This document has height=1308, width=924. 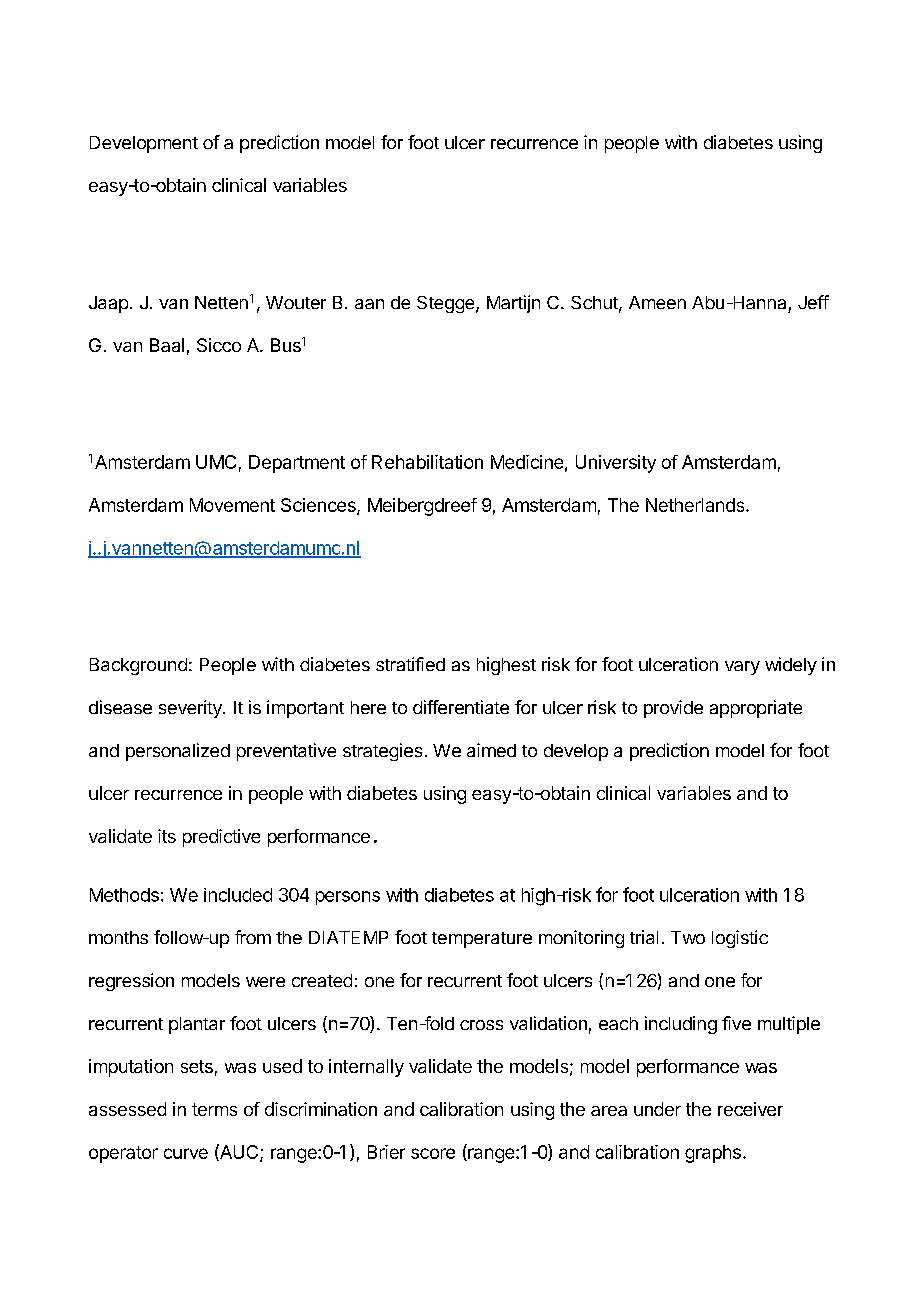 I want to click on Baal, so click(x=167, y=345).
